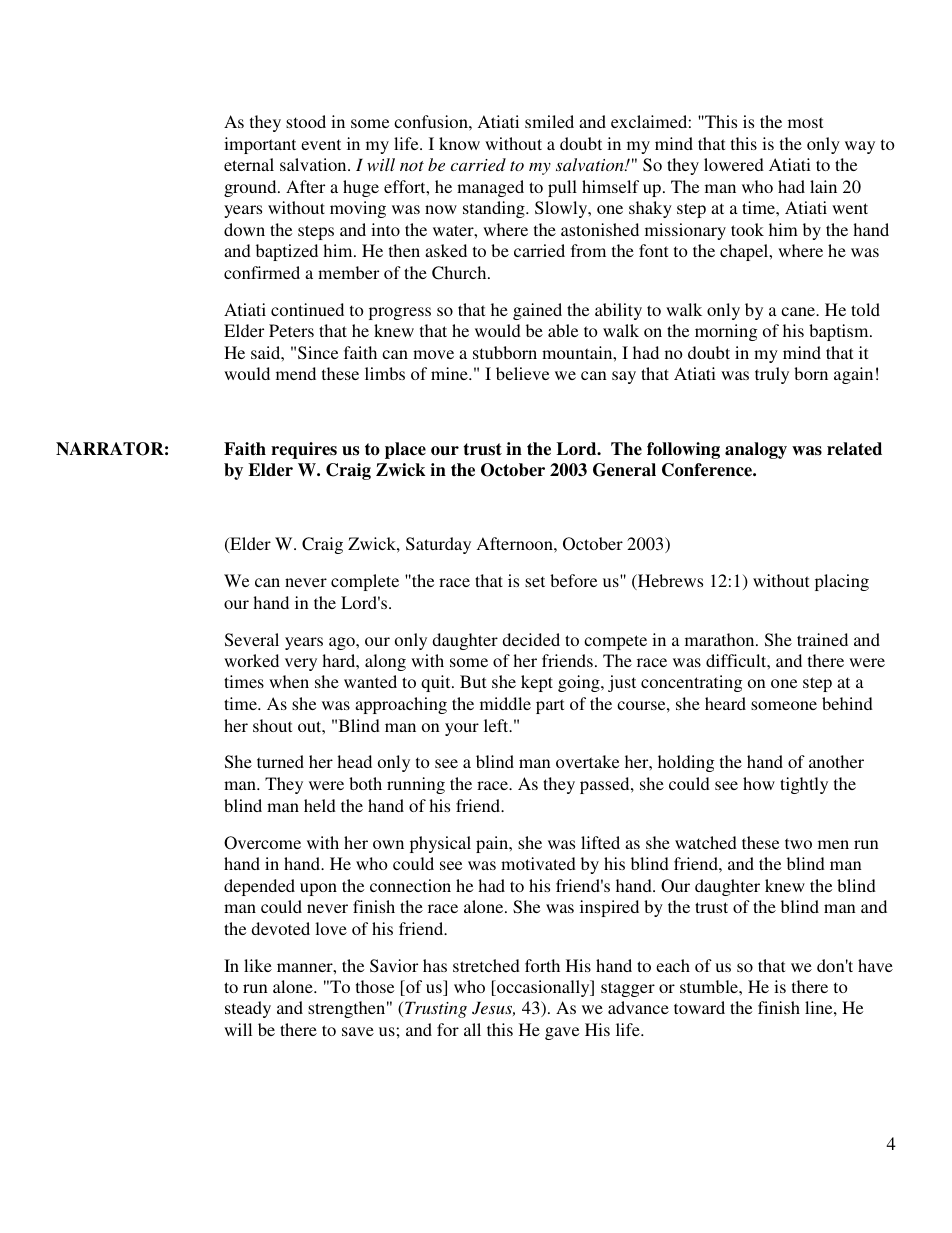 The height and width of the page is (1233, 952). Describe the element at coordinates (805, 122) in the page. I see `most` at that location.
